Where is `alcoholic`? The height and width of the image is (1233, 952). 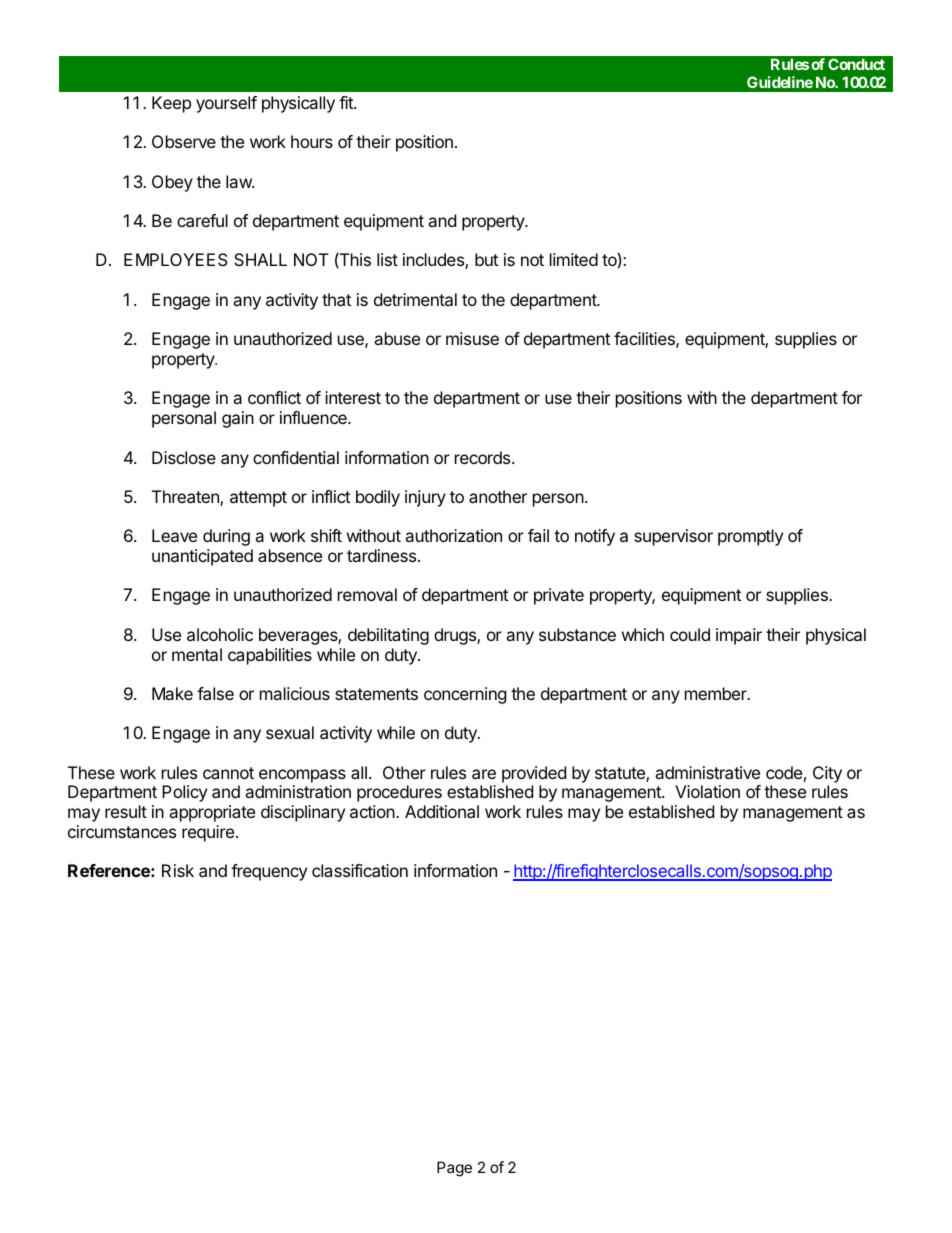
alcoholic is located at coordinates (220, 634).
